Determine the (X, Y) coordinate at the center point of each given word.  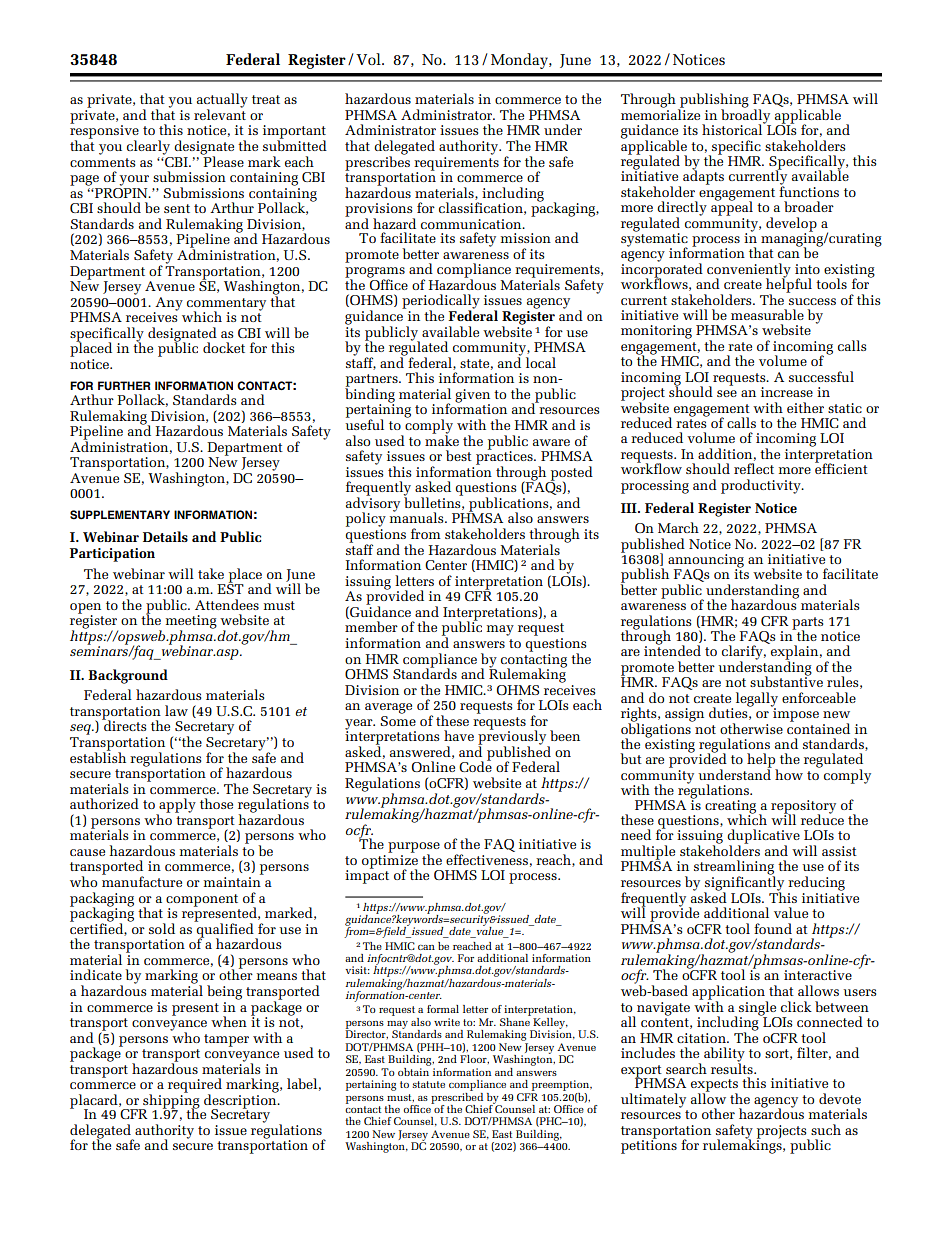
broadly (746, 116)
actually (222, 101)
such (826, 1129)
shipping (170, 1101)
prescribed (457, 1098)
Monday (520, 61)
